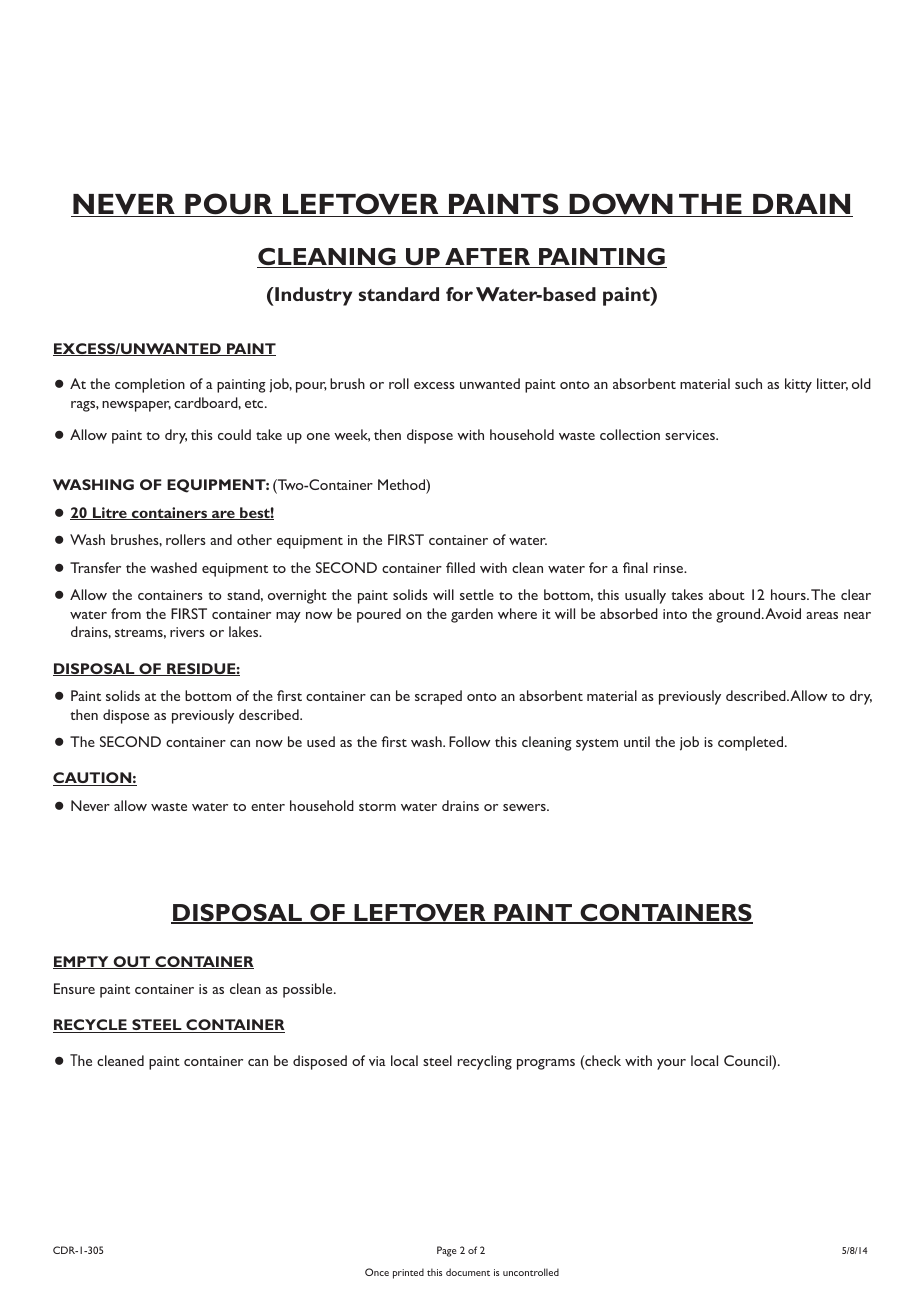 Image resolution: width=924 pixels, height=1308 pixels. I want to click on hours, so click(789, 594).
